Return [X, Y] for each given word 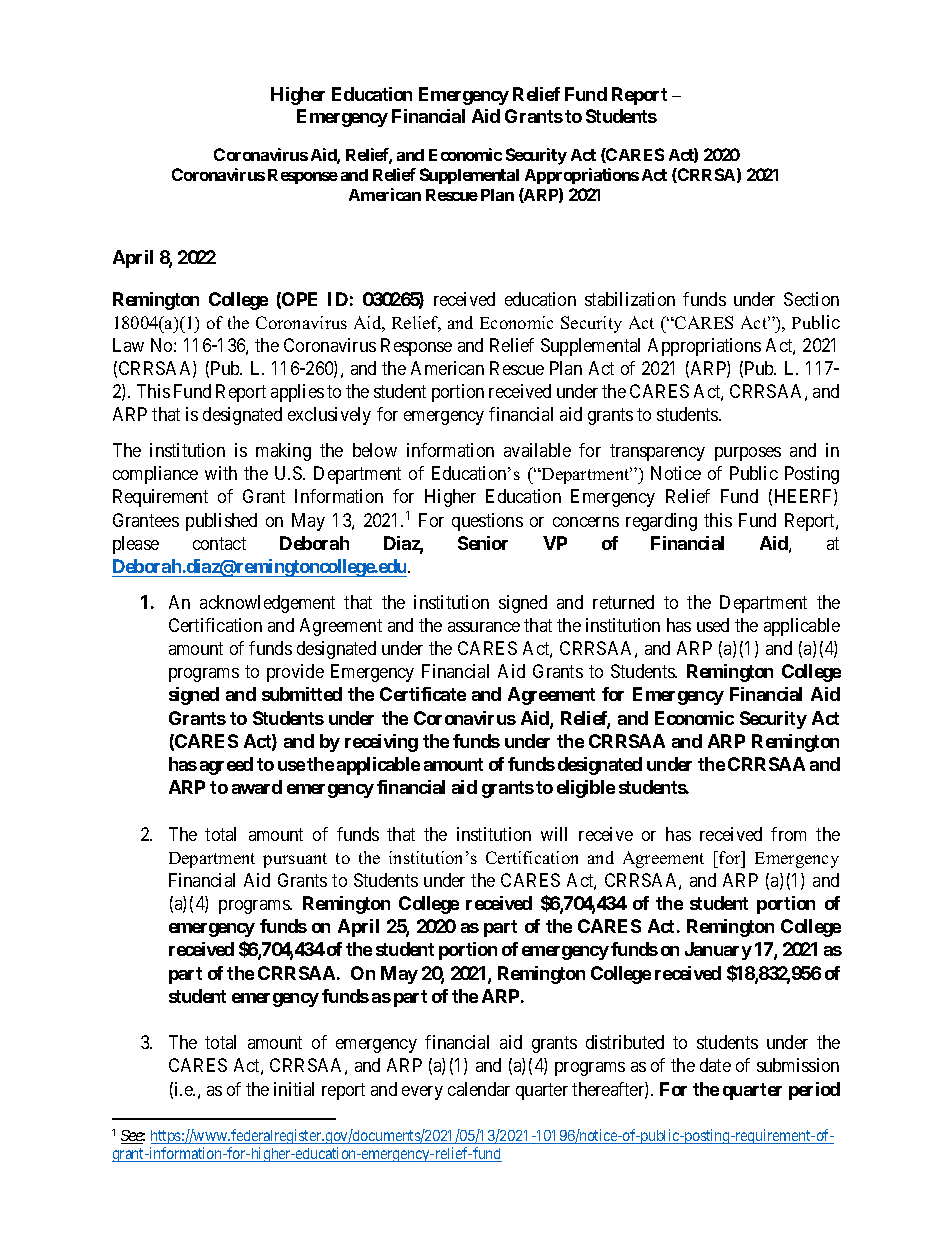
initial [294, 1089]
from [788, 834]
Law [128, 345]
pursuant [295, 860]
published [221, 522]
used [713, 625]
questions [487, 522]
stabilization [630, 299]
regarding [661, 522]
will [554, 834]
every [422, 1093]
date [715, 1065]
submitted [302, 694]
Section [811, 299]
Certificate [423, 694]
